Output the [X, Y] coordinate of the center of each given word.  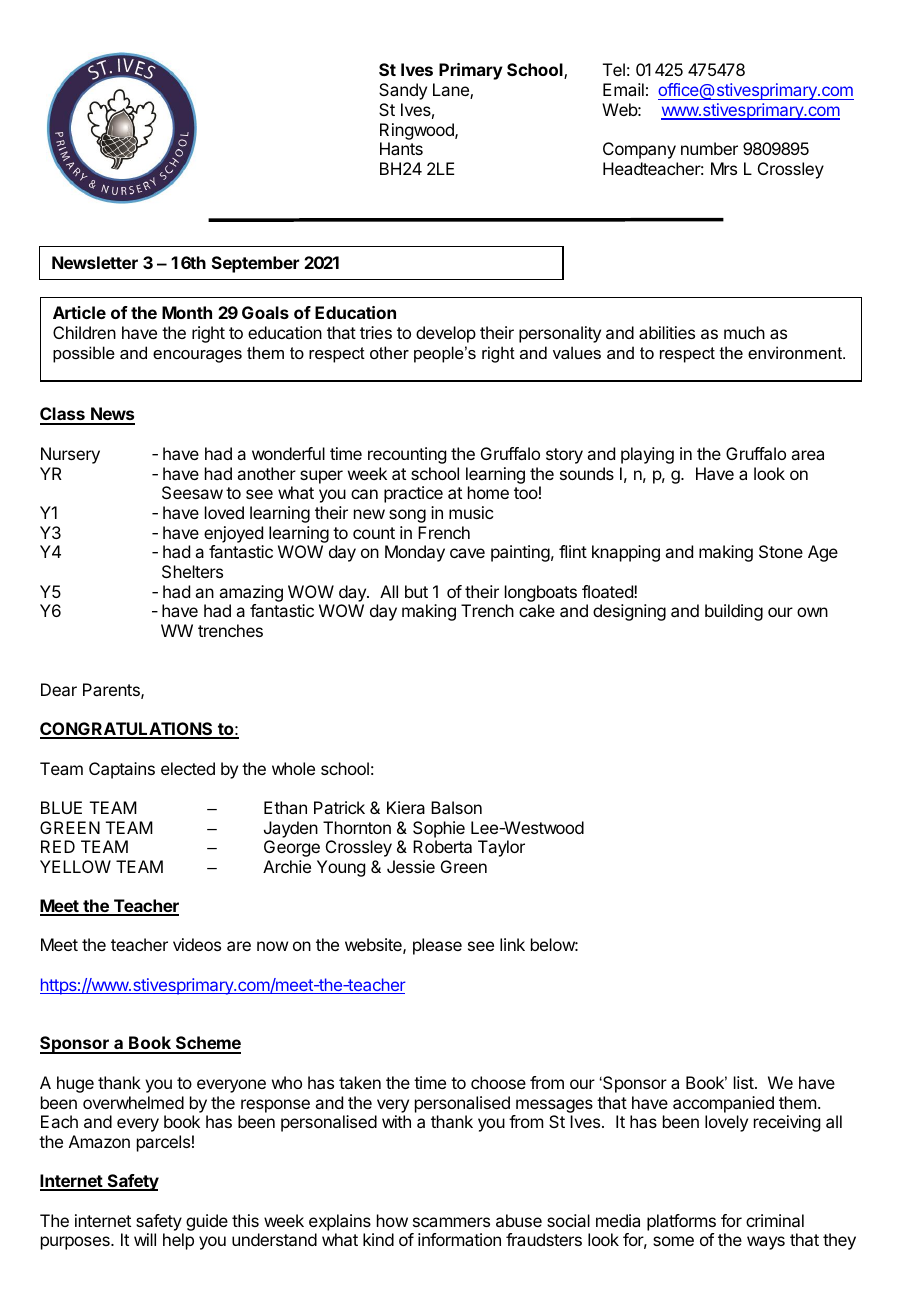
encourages [197, 356]
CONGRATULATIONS [127, 730]
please [437, 946]
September [255, 264]
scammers [451, 1222]
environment [796, 352]
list [745, 1082]
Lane [452, 91]
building [734, 612]
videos [197, 944]
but [416, 591]
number [709, 148]
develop [446, 334]
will [145, 1239]
